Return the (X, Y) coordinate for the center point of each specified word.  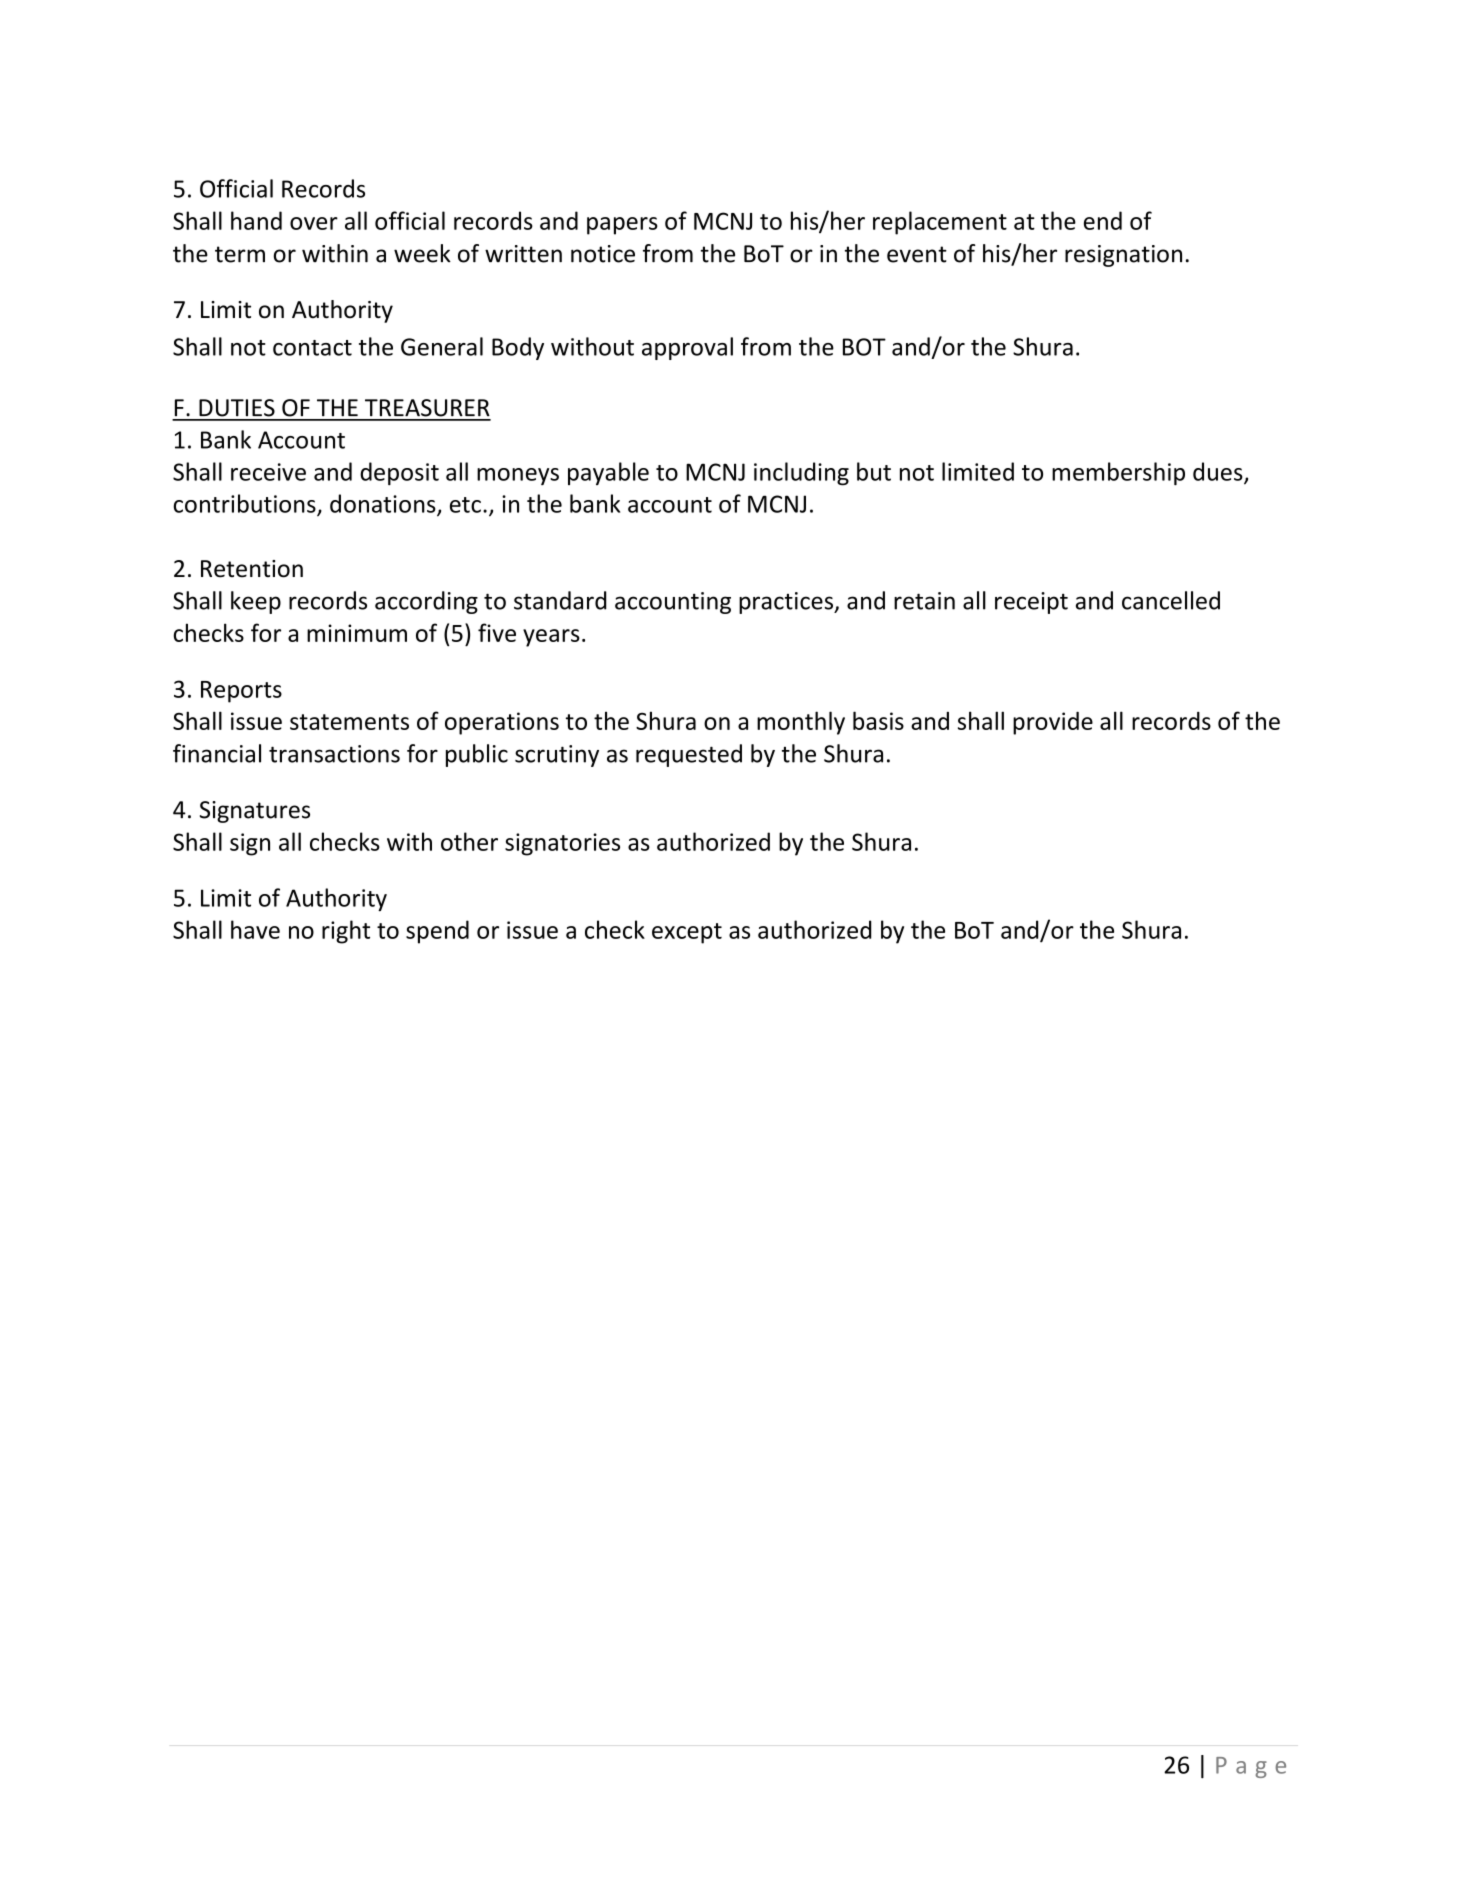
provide (1053, 723)
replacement (940, 223)
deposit (399, 473)
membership (1118, 474)
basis (878, 720)
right (346, 932)
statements (349, 722)
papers (622, 226)
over (314, 223)
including (801, 474)
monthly (801, 723)
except (687, 933)
